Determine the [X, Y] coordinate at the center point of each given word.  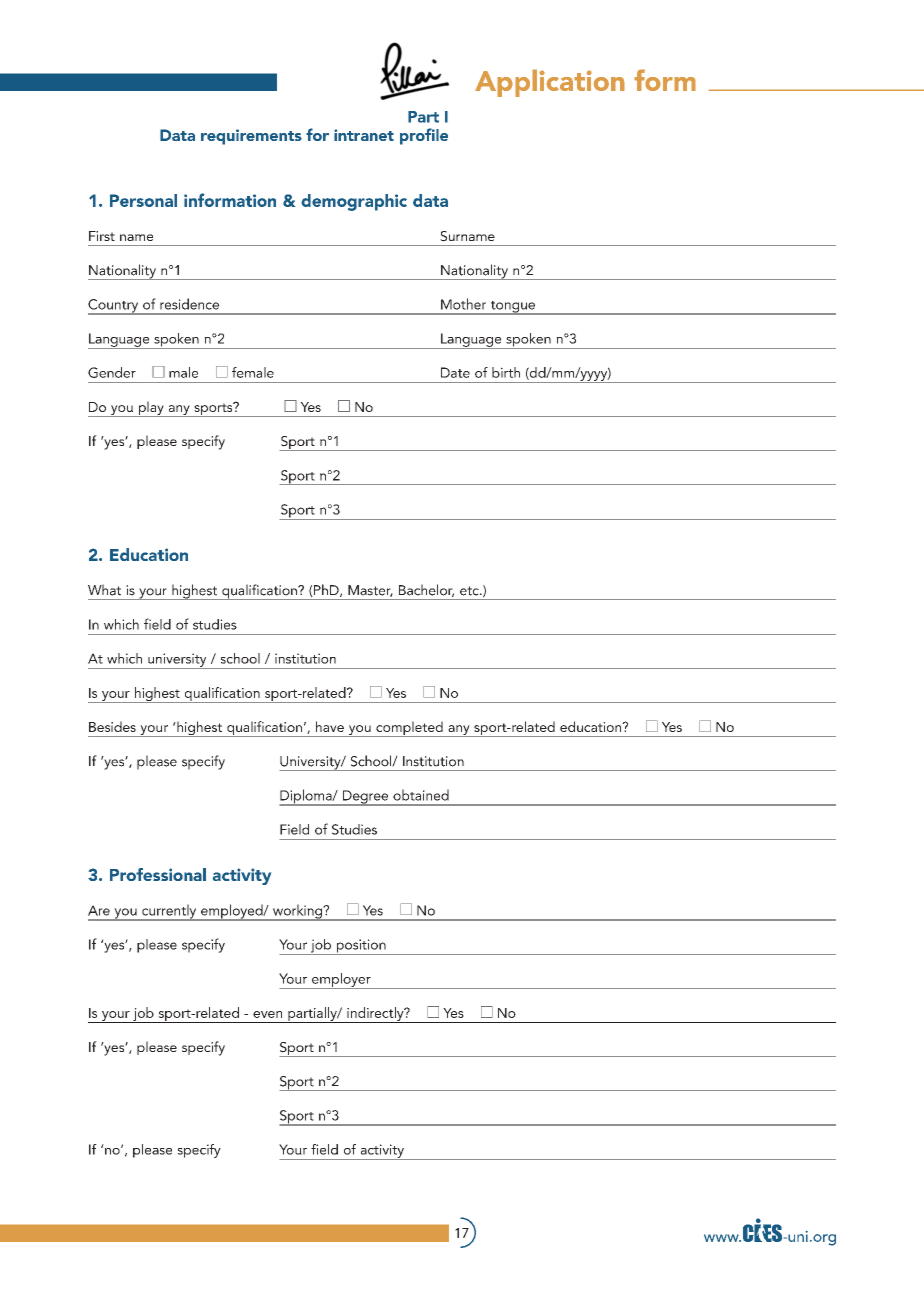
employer [341, 981]
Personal [143, 200]
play [151, 409]
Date [455, 372]
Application [550, 83]
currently [169, 912]
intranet [364, 135]
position [361, 947]
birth [506, 372]
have [330, 726]
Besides [112, 726]
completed [409, 729]
